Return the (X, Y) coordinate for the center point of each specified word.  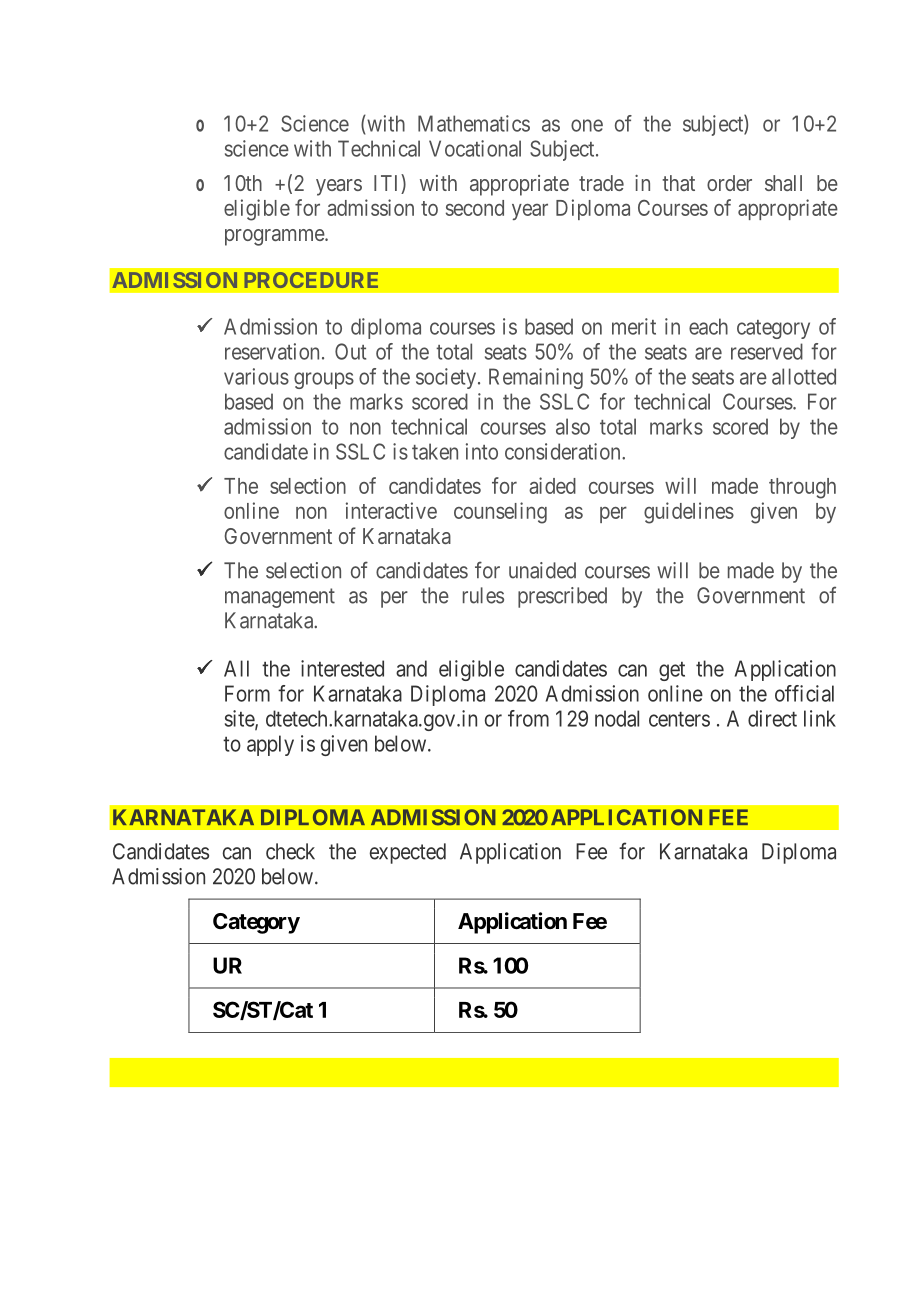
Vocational (475, 148)
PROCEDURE (311, 280)
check (290, 851)
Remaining (536, 378)
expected (408, 853)
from (528, 718)
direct (772, 718)
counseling (500, 513)
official (804, 693)
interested (342, 668)
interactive (391, 510)
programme (275, 237)
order (729, 183)
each (708, 326)
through (802, 488)
